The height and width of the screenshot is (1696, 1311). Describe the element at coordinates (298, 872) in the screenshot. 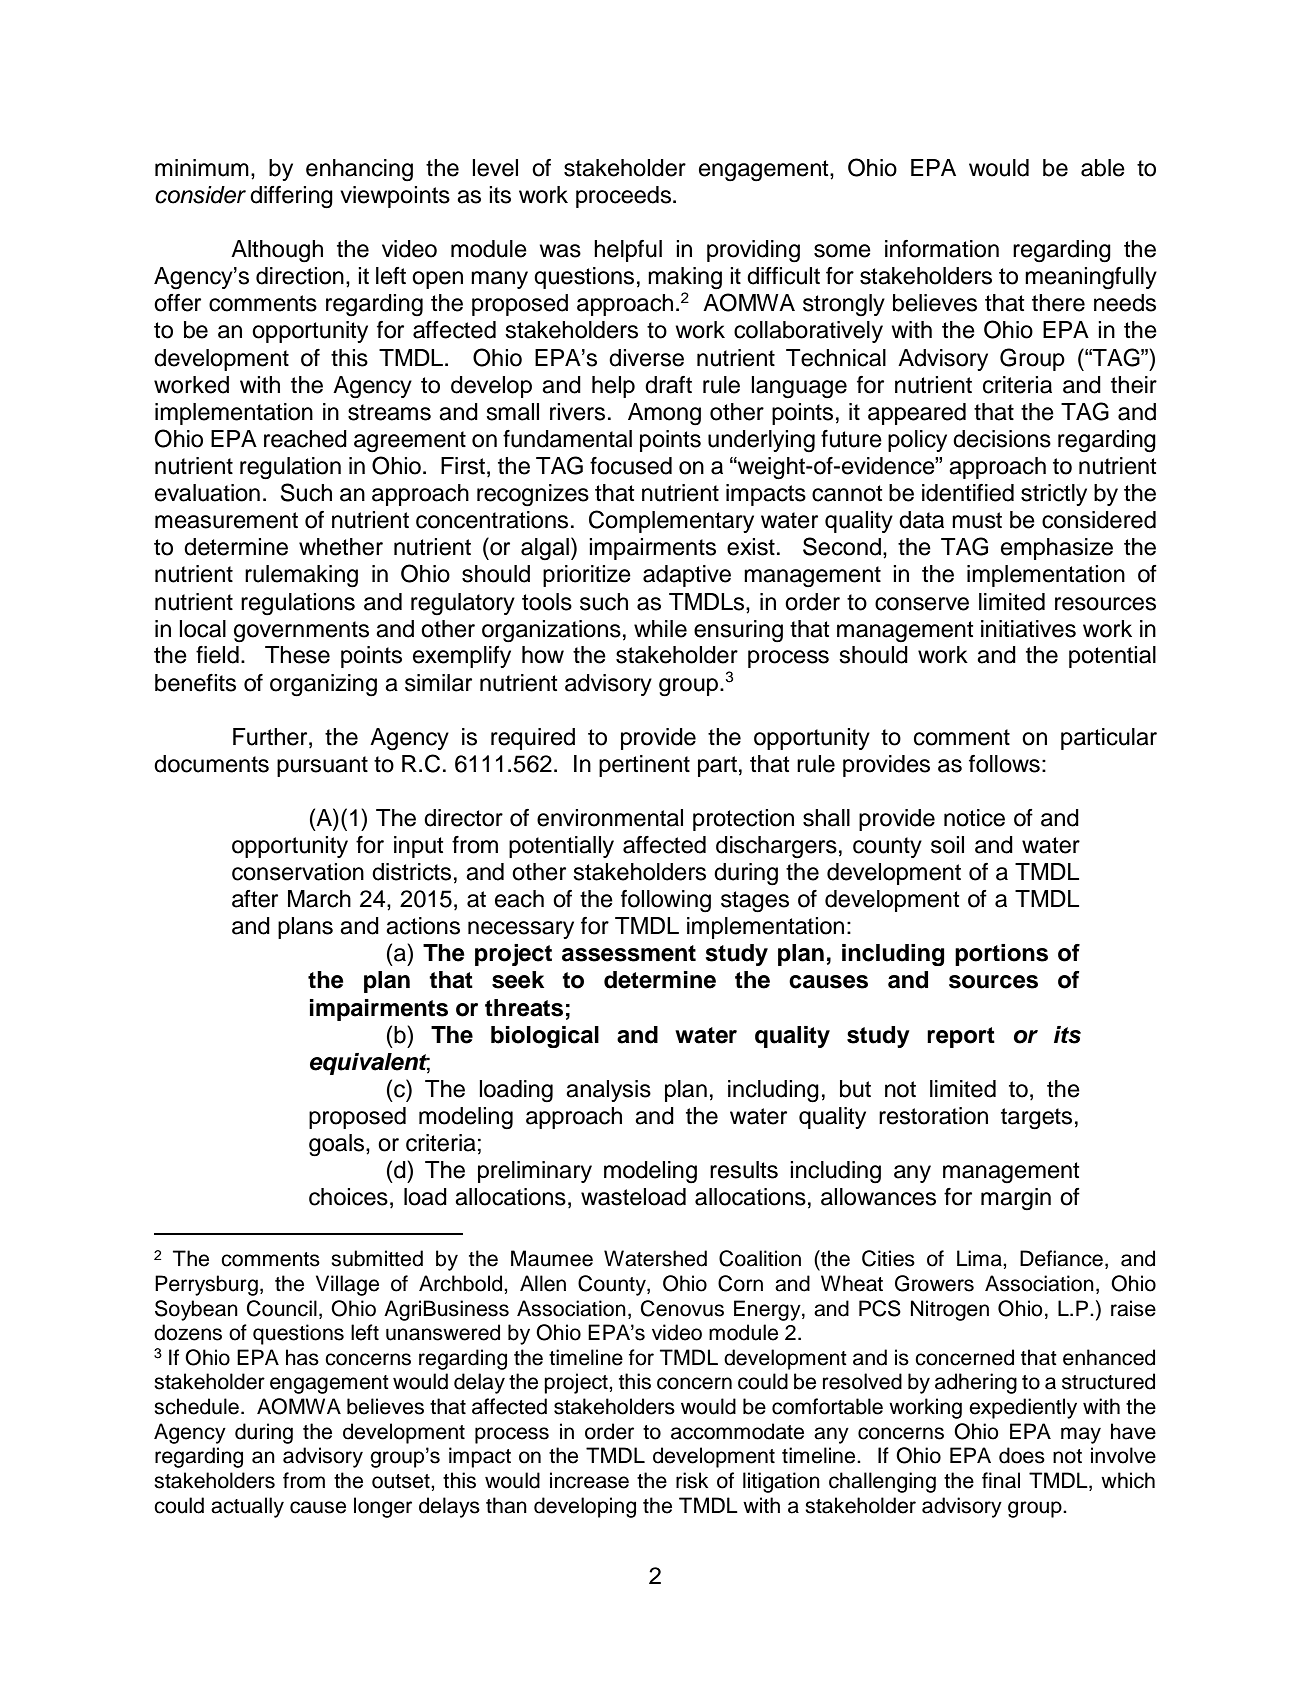

I see `conservation` at that location.
